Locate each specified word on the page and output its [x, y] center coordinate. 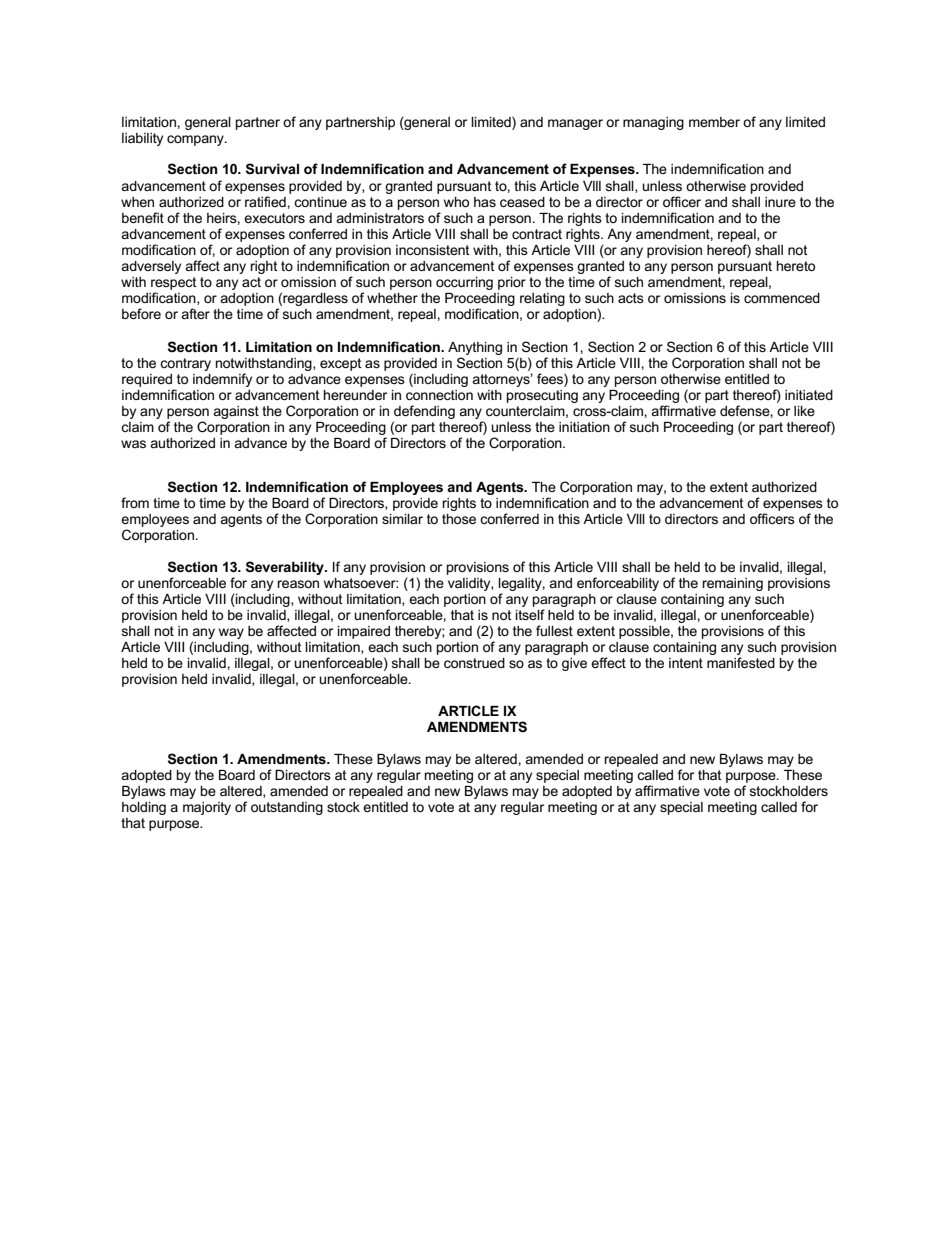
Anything [475, 348]
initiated [809, 395]
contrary [185, 364]
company [196, 140]
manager [575, 124]
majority [207, 808]
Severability [286, 568]
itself [530, 614]
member [714, 122]
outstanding [287, 808]
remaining [732, 584]
